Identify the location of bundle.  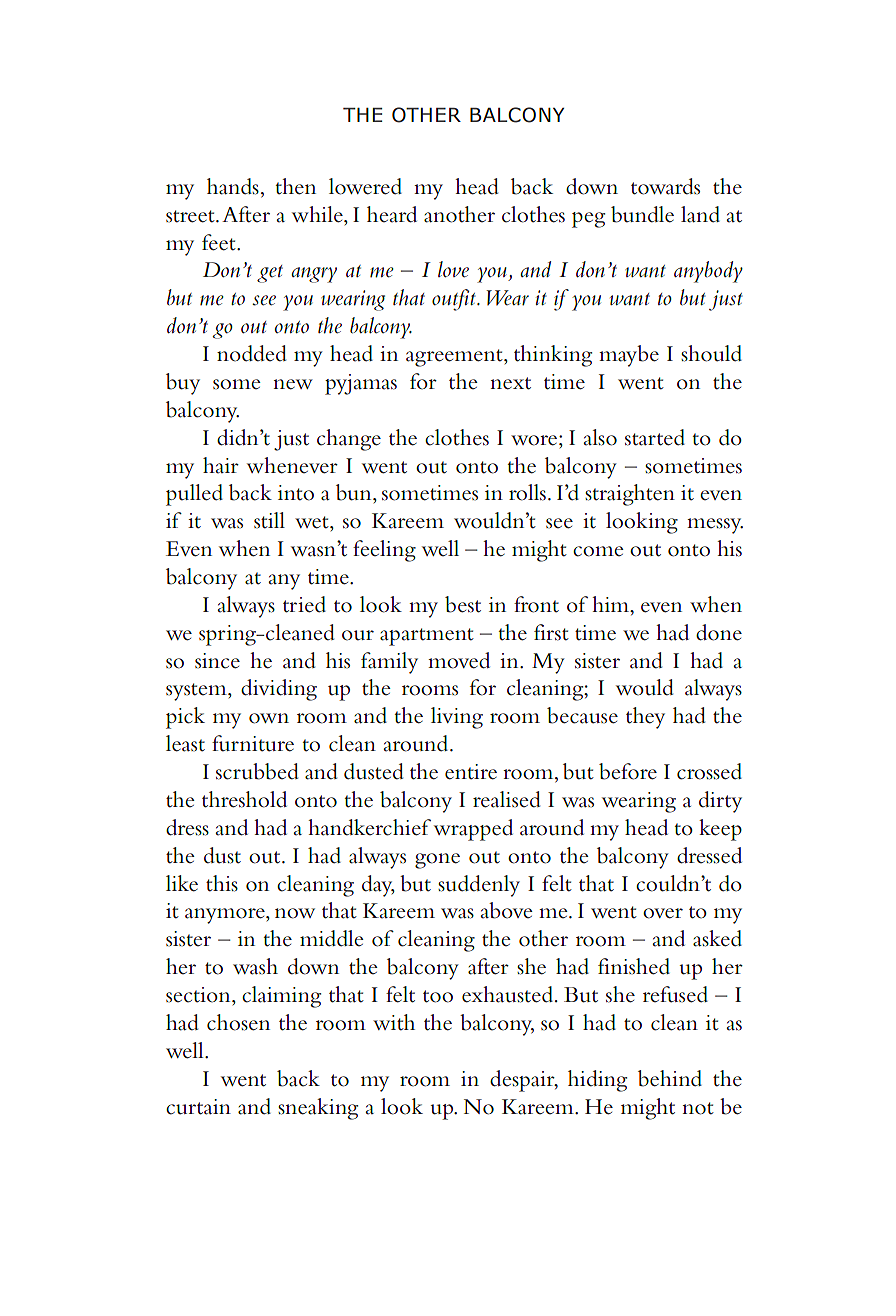
(642, 214).
